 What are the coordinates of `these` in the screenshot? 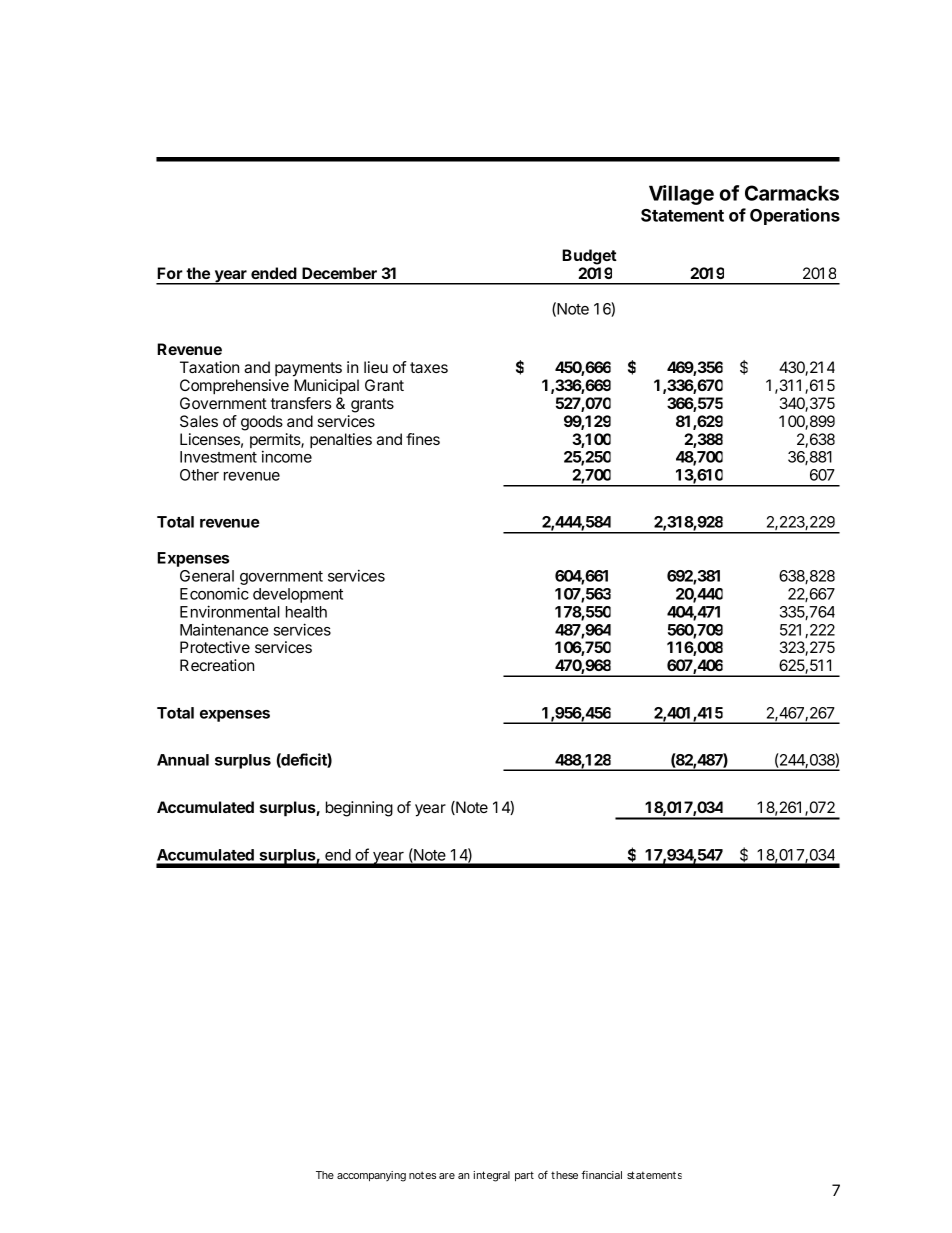 It's located at (564, 1175).
